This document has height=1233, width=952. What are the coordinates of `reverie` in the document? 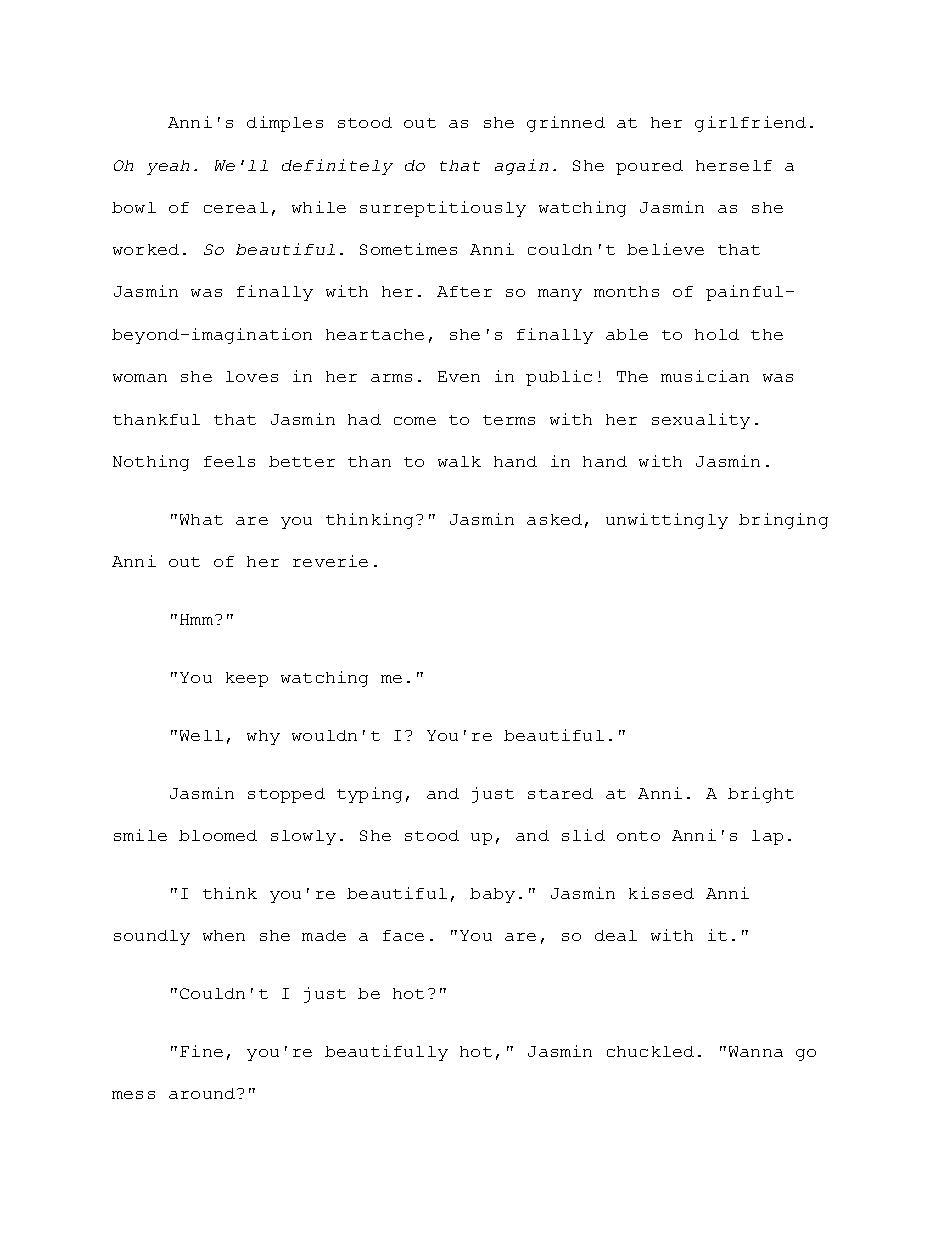 It's located at (330, 561).
